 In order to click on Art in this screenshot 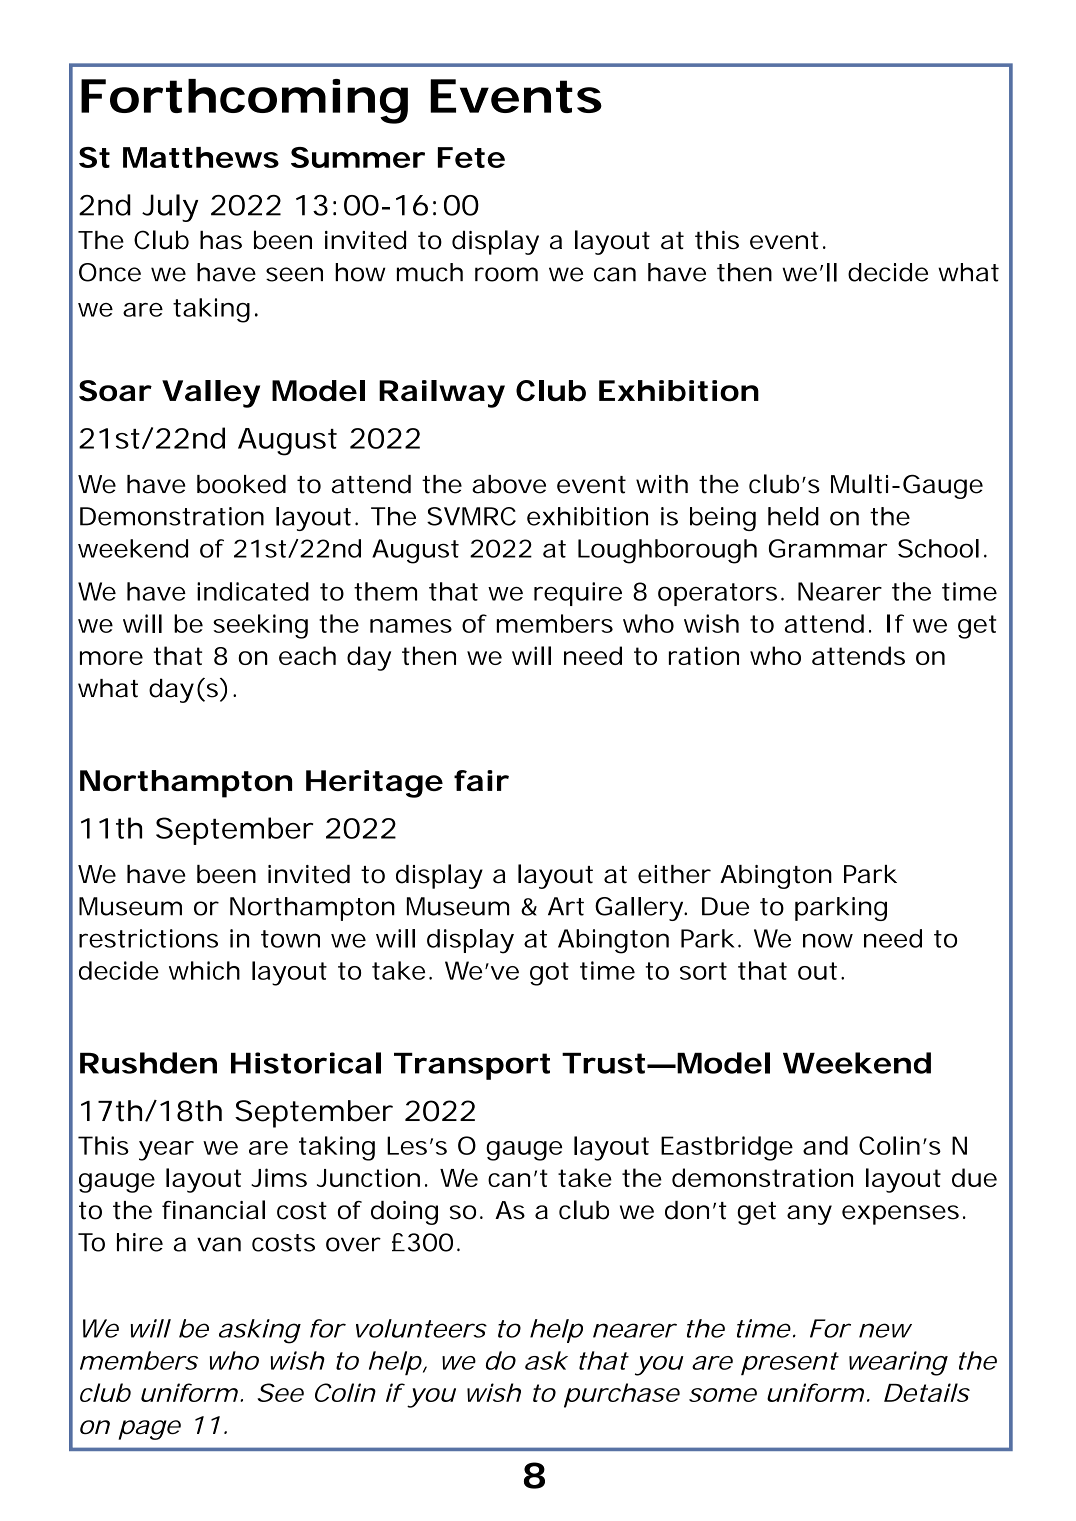, I will do `click(566, 906)`.
